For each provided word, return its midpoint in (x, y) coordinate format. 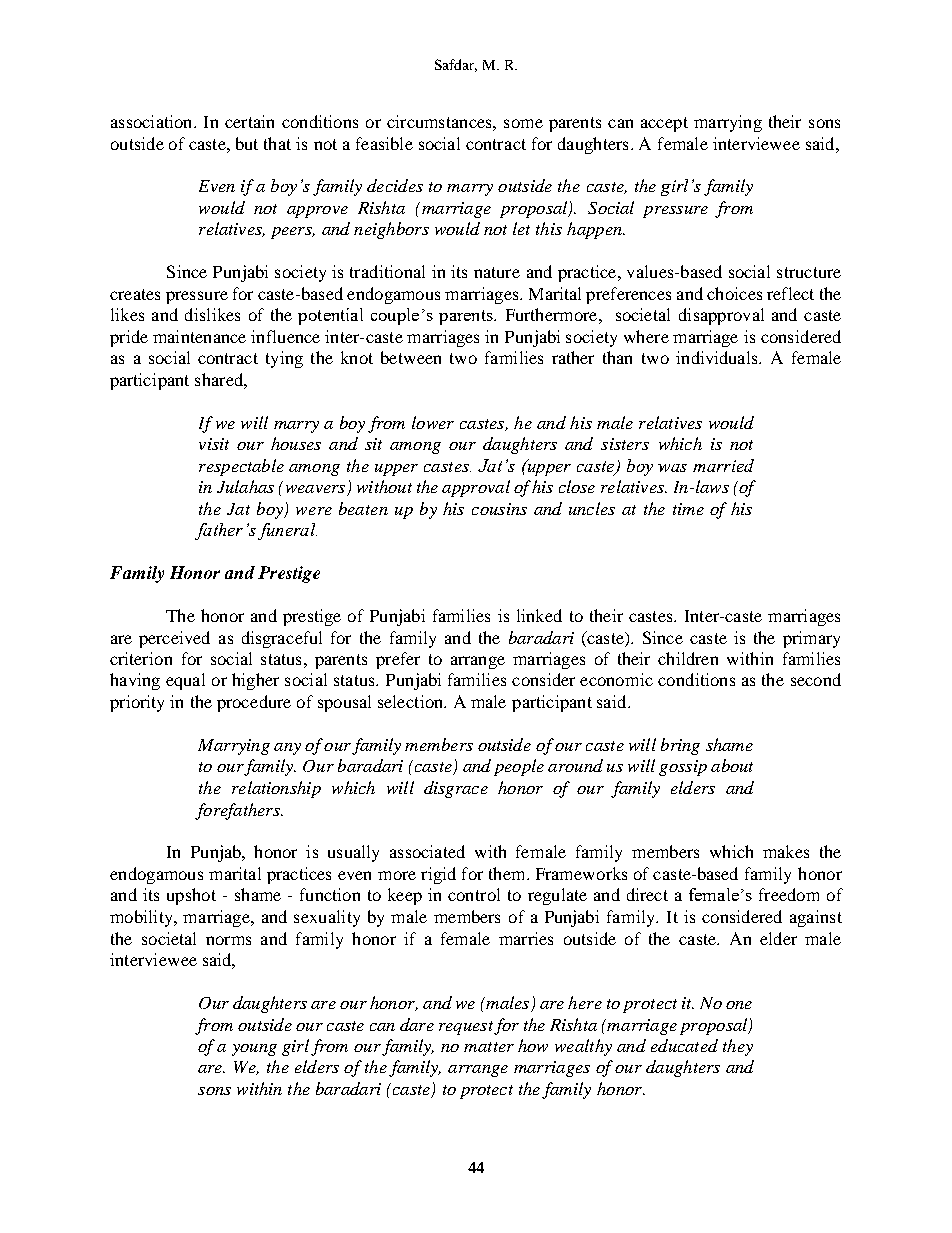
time (688, 509)
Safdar (456, 65)
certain (249, 121)
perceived (174, 639)
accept (664, 124)
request (466, 1028)
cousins (499, 509)
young (254, 1050)
